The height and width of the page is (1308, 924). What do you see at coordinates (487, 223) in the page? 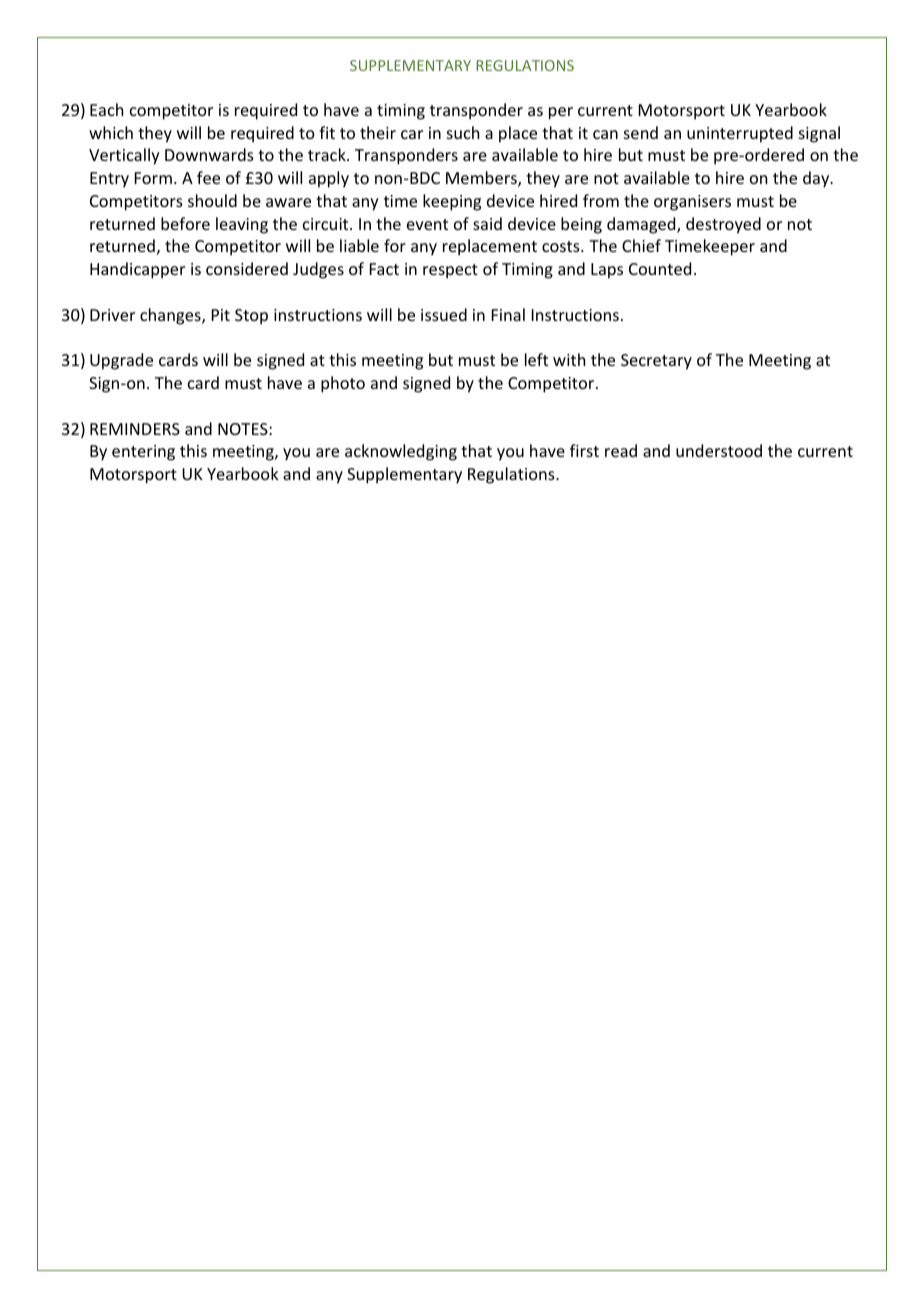
I see `said` at bounding box center [487, 223].
